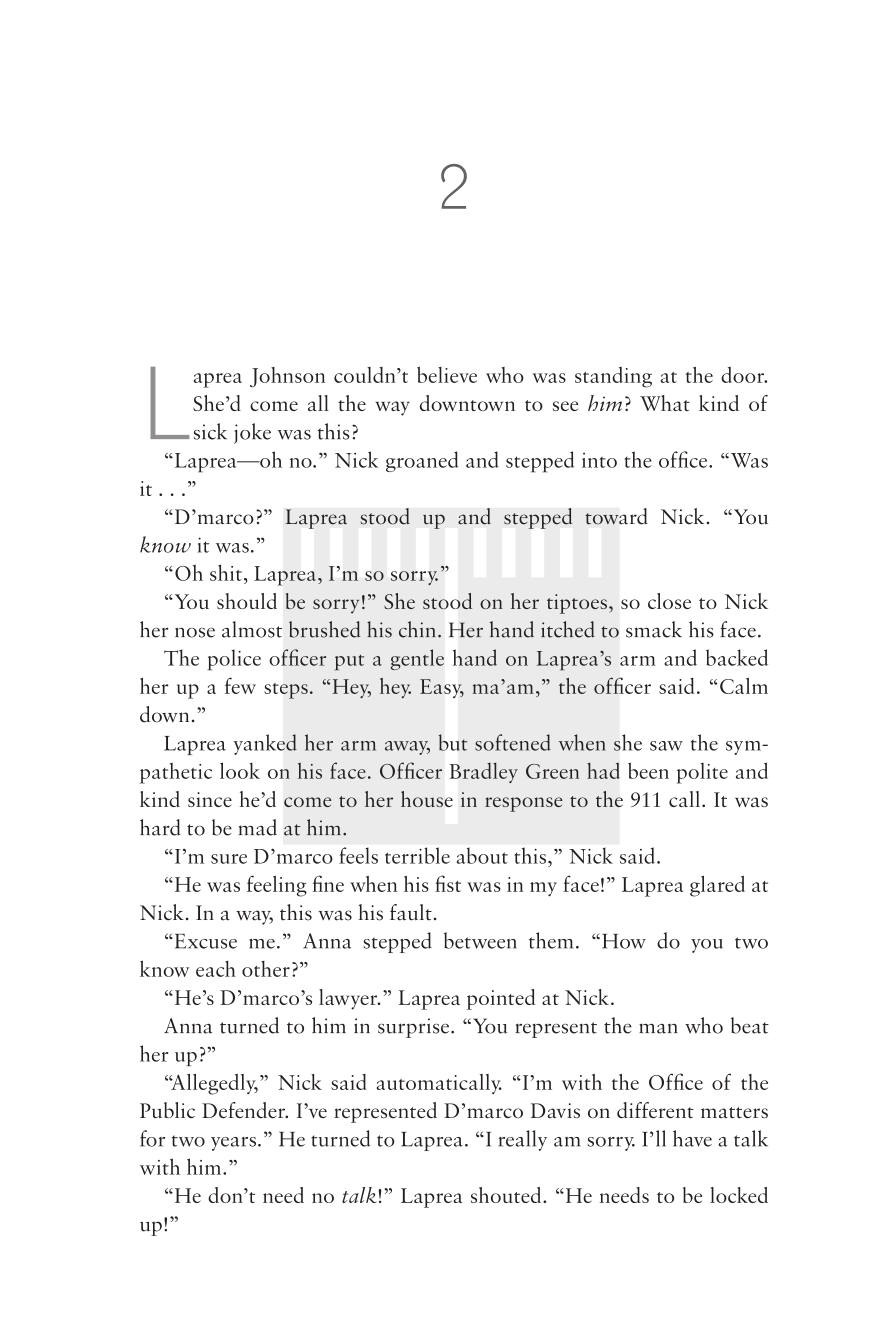 This screenshot has width=896, height=1333. I want to click on years, so click(233, 1144).
